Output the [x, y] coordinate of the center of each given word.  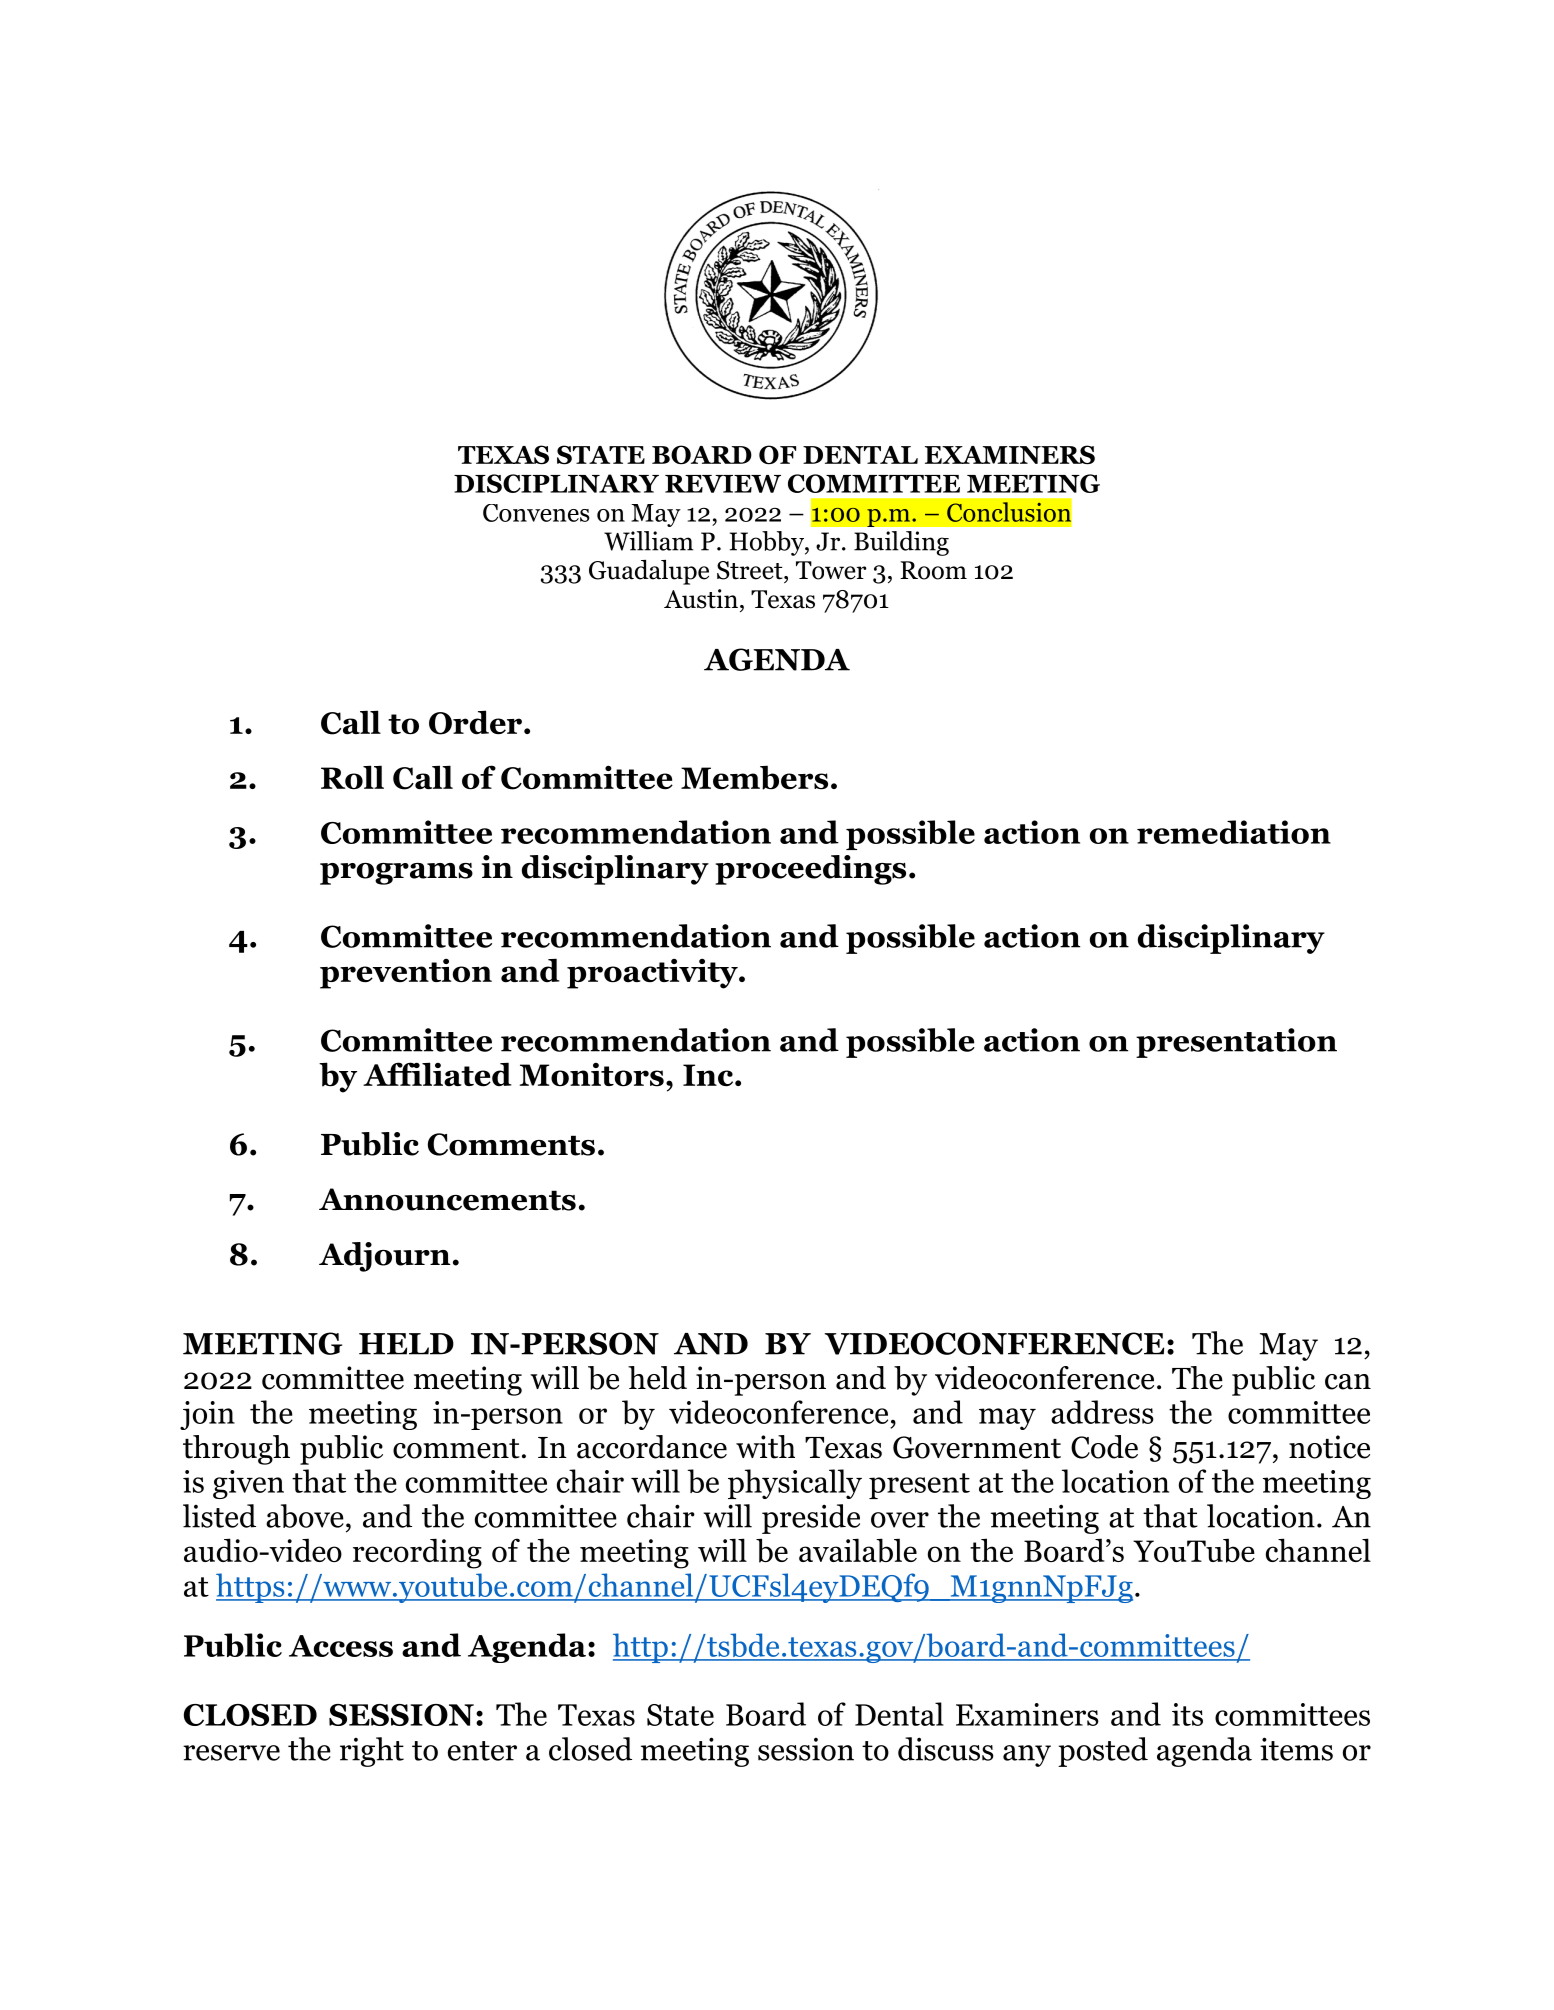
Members [754, 777]
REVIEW [723, 484]
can [1348, 1382]
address [1102, 1412]
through [236, 1450]
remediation [1234, 832]
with [765, 1447]
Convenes [536, 513]
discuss [946, 1749]
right [372, 1752]
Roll [352, 777]
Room [933, 570]
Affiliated [437, 1074]
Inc [709, 1075]
